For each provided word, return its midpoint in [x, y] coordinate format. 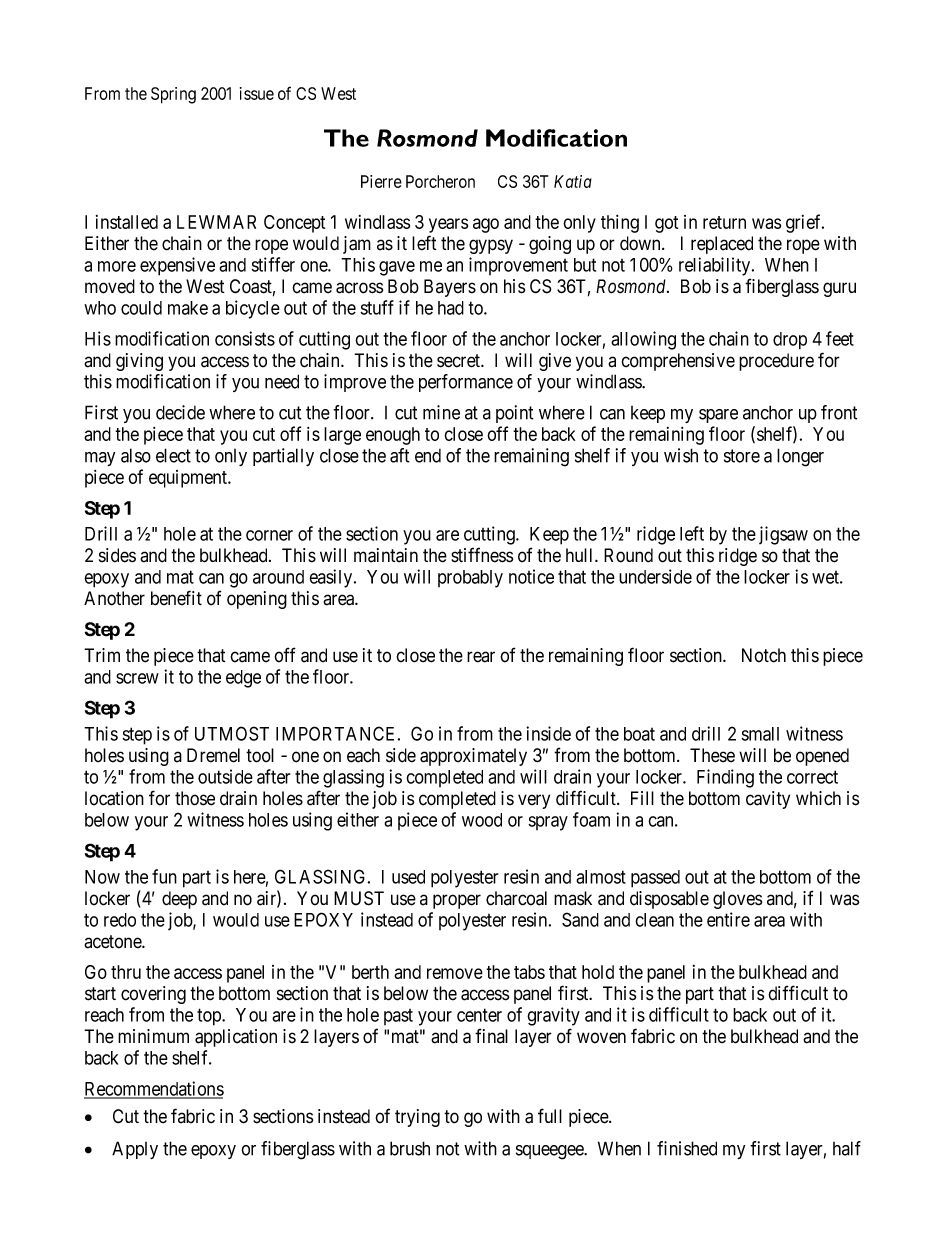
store [742, 456]
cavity [768, 800]
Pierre [381, 181]
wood [482, 820]
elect [173, 455]
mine [441, 412]
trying [417, 1118]
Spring [173, 95]
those [195, 798]
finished [687, 1148]
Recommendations [154, 1089]
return [724, 222]
